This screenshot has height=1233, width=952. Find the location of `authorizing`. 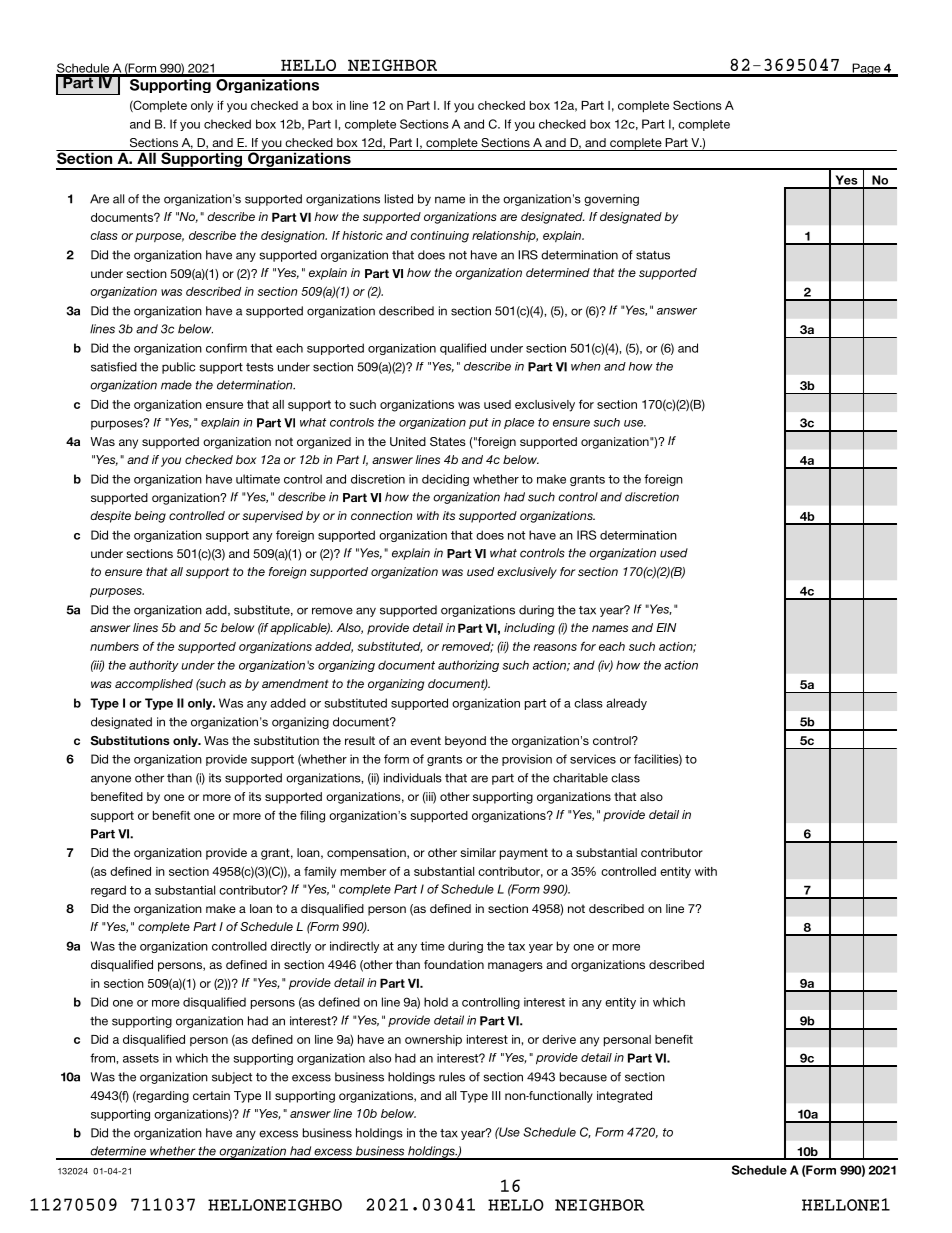

authorizing is located at coordinates (468, 666).
